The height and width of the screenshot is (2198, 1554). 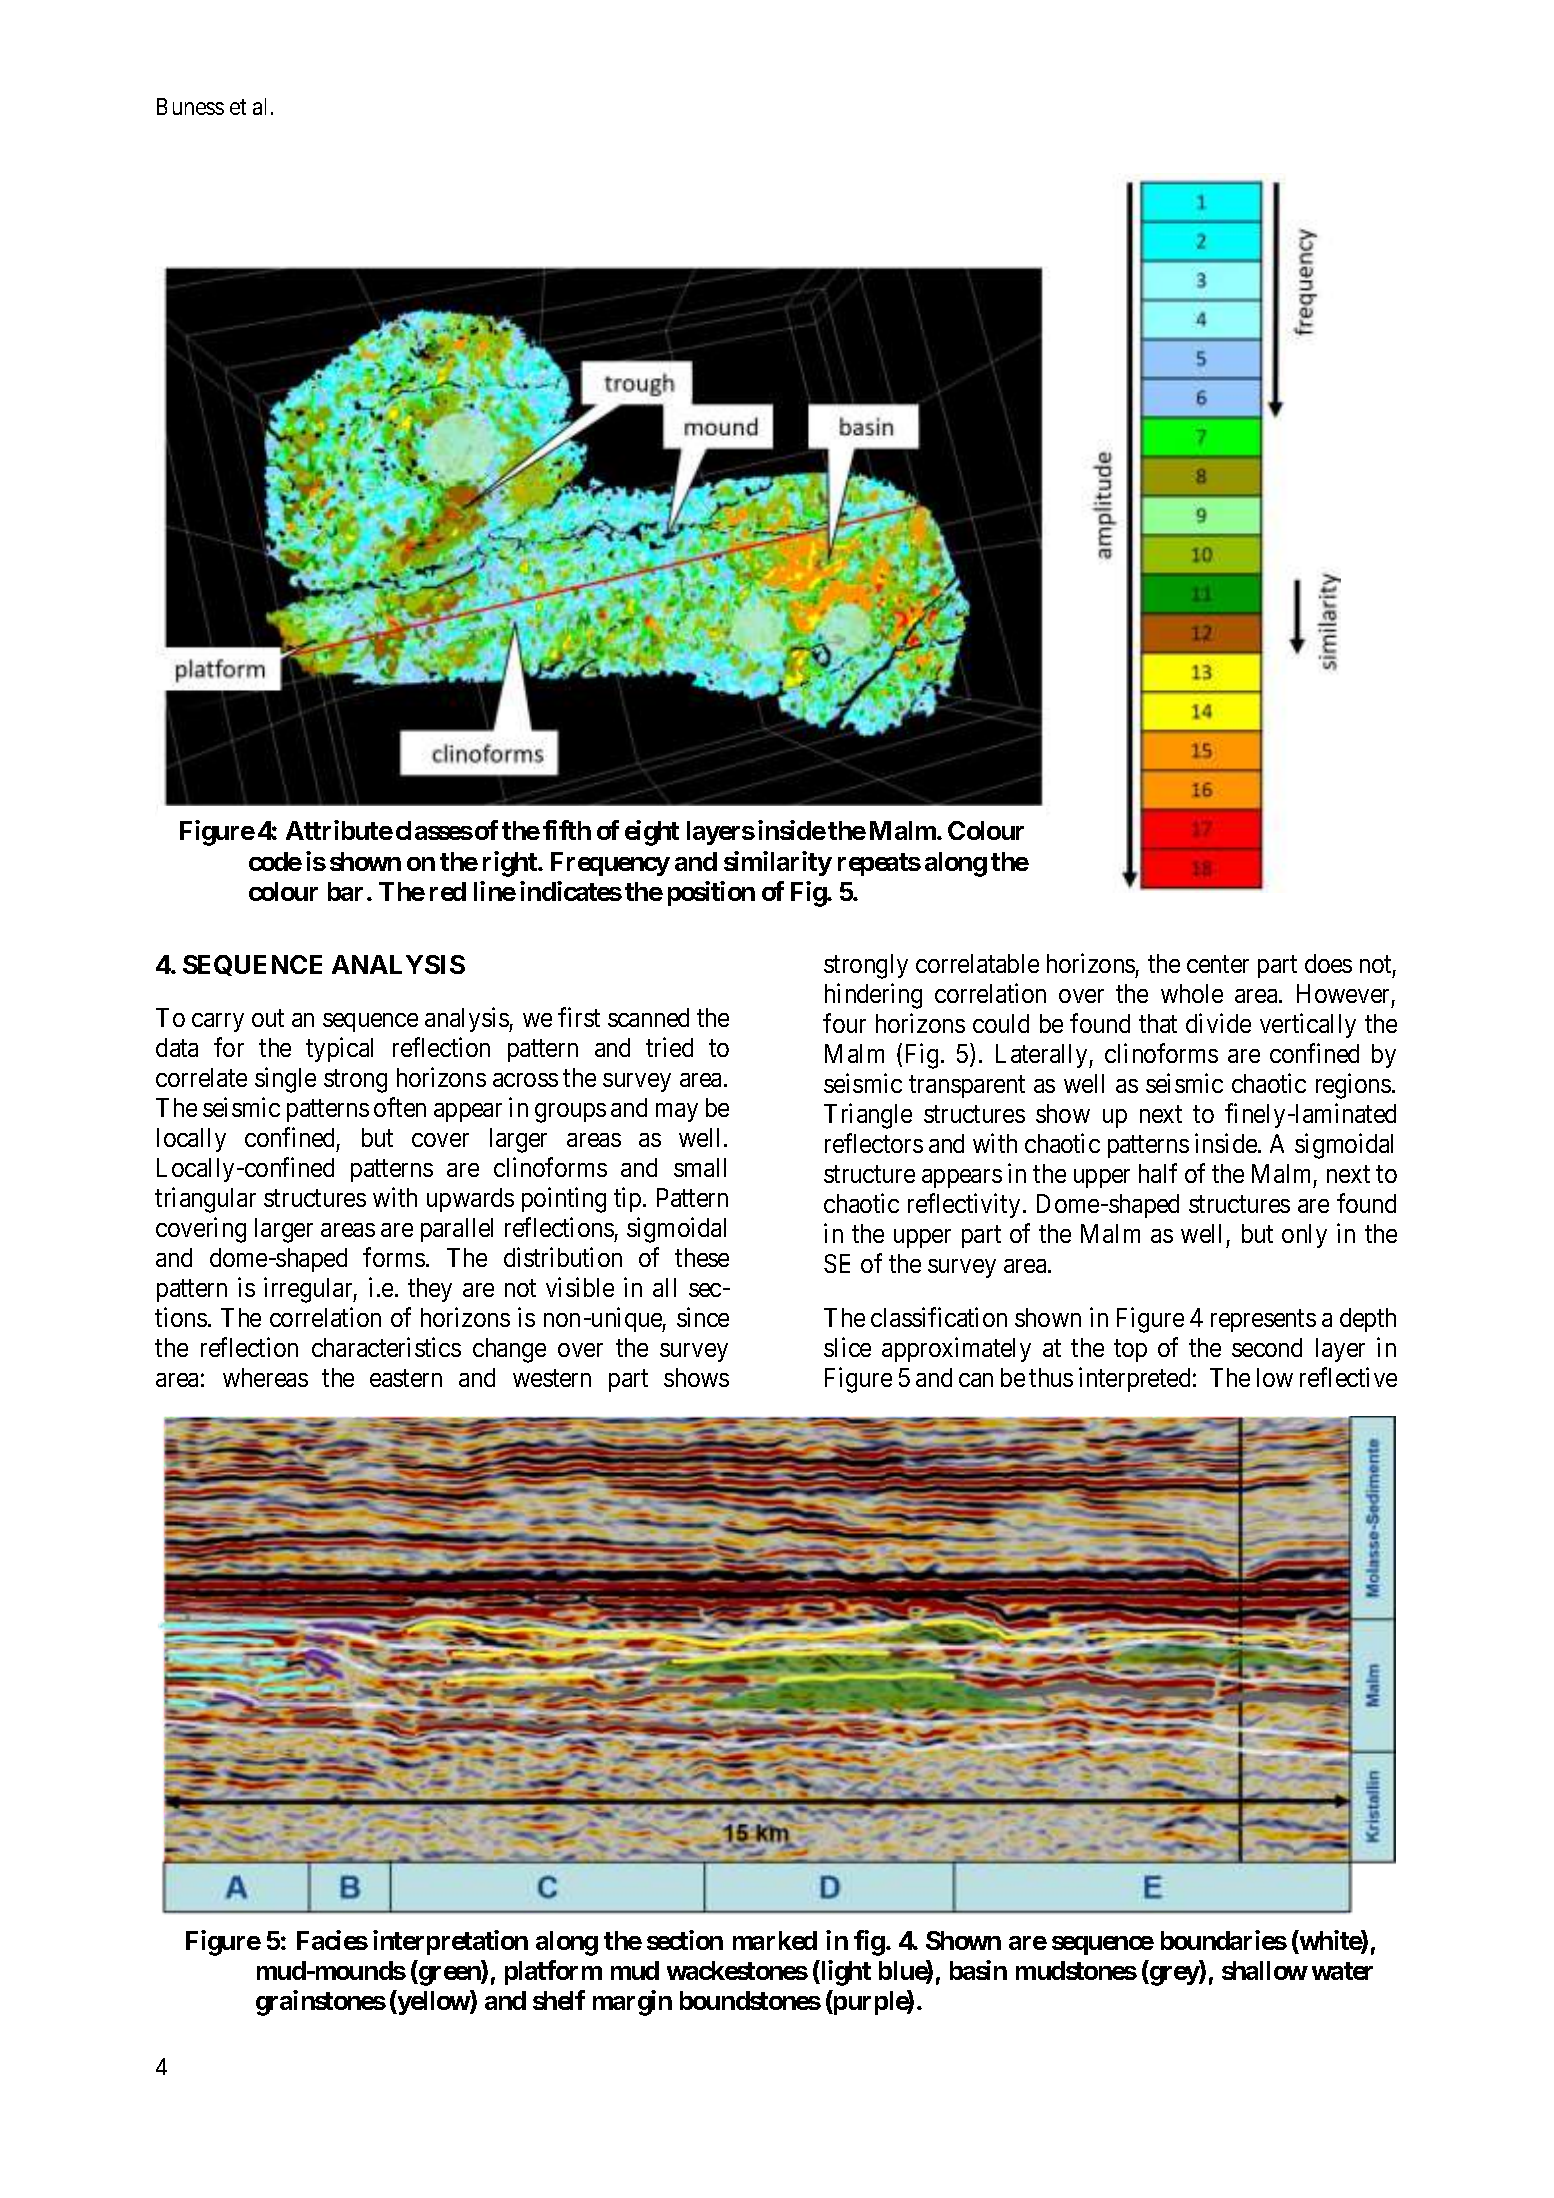 I want to click on similarity, so click(x=778, y=863).
